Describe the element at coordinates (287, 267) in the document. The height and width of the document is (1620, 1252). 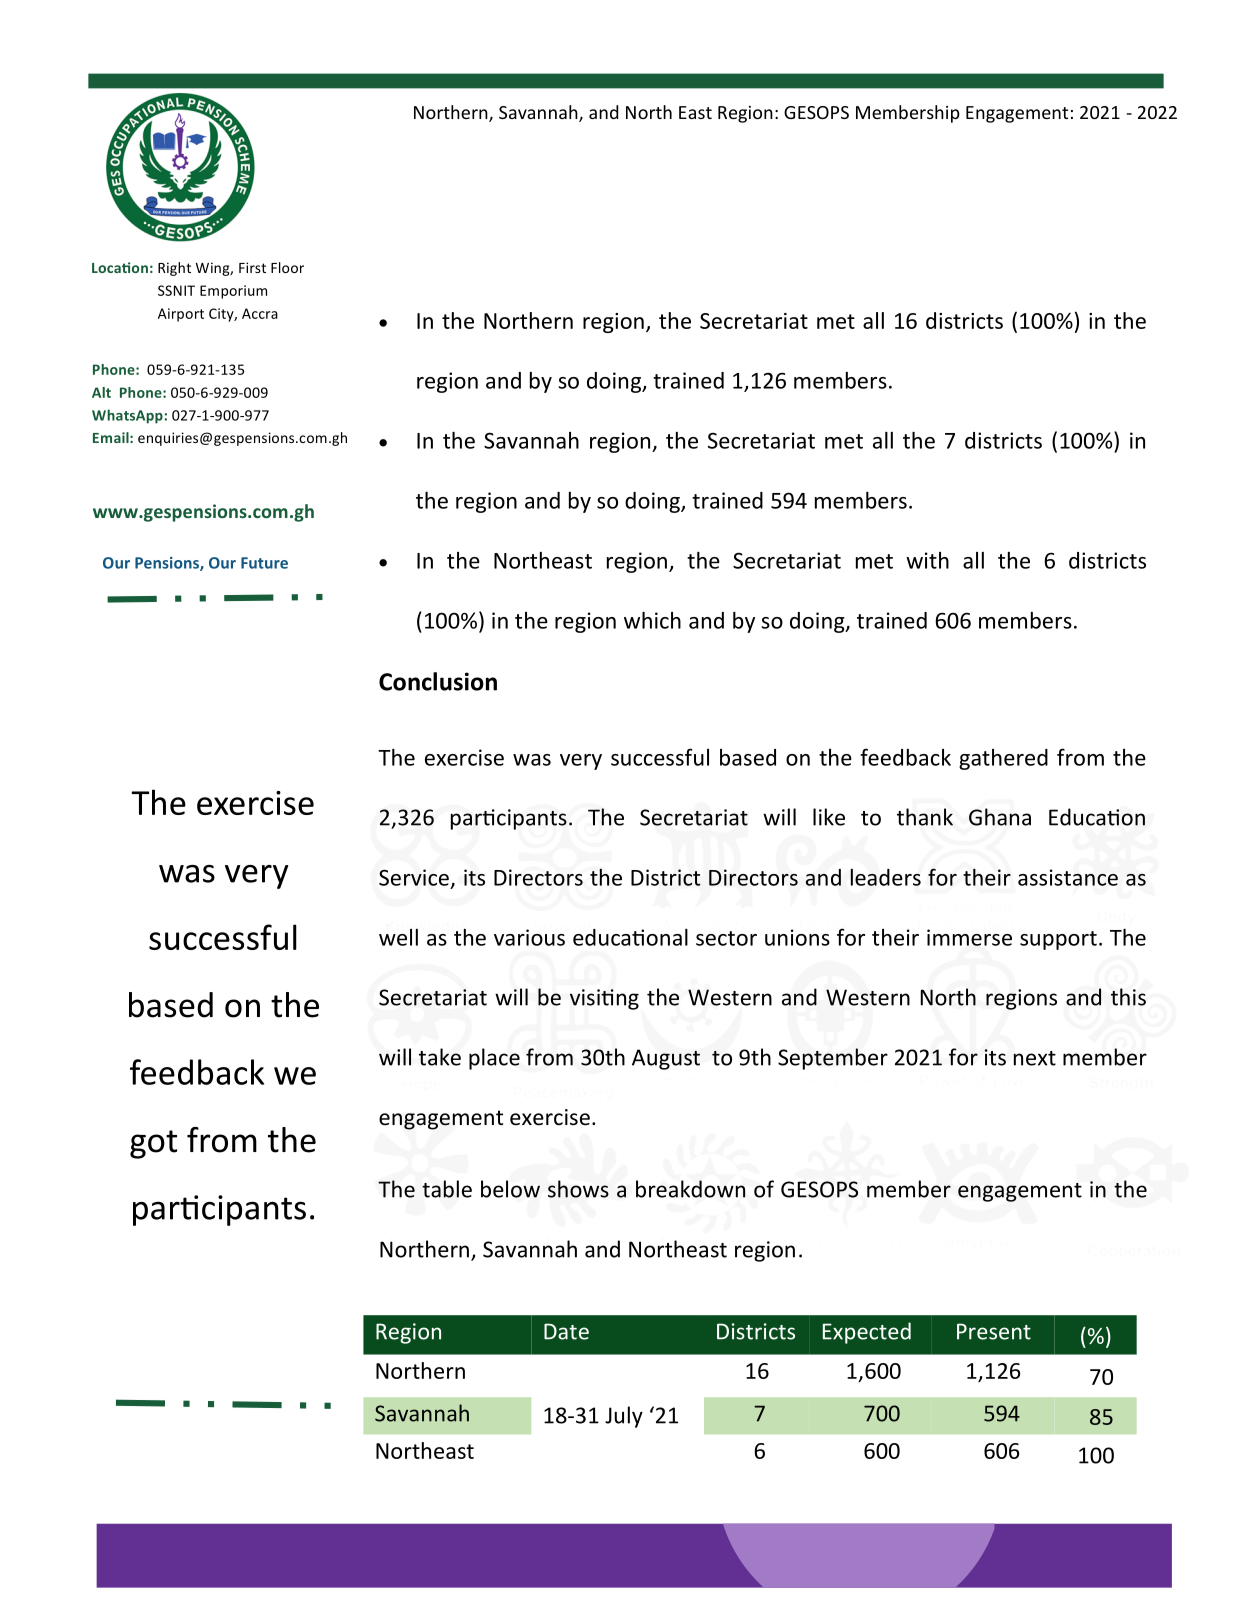
I see `Floor` at that location.
